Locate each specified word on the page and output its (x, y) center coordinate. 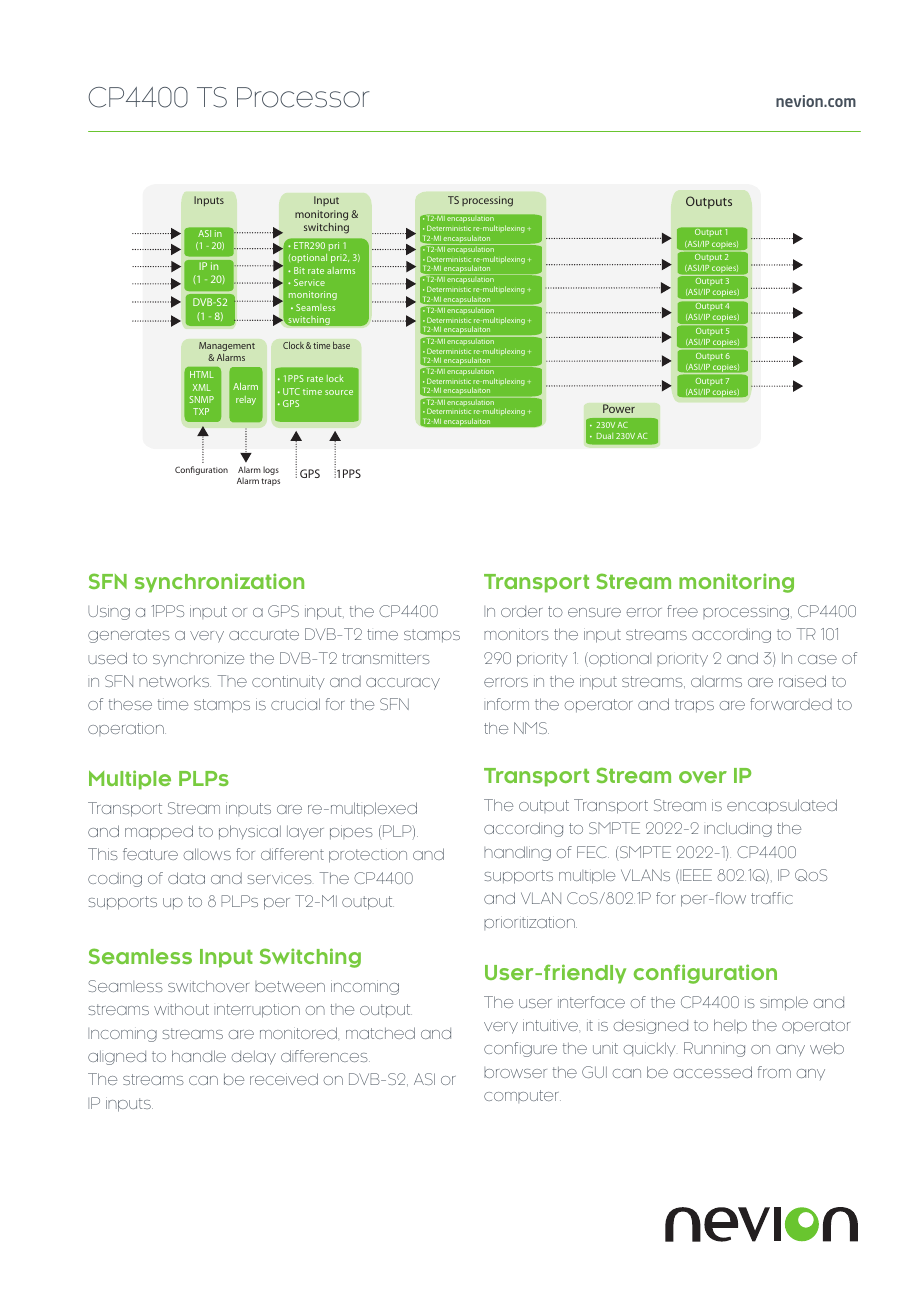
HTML (202, 374)
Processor (303, 97)
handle (199, 1056)
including (738, 829)
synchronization (219, 583)
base (341, 345)
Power (619, 408)
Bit (299, 270)
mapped (159, 832)
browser (515, 1072)
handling (517, 853)
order (522, 611)
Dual (605, 436)
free (682, 611)
